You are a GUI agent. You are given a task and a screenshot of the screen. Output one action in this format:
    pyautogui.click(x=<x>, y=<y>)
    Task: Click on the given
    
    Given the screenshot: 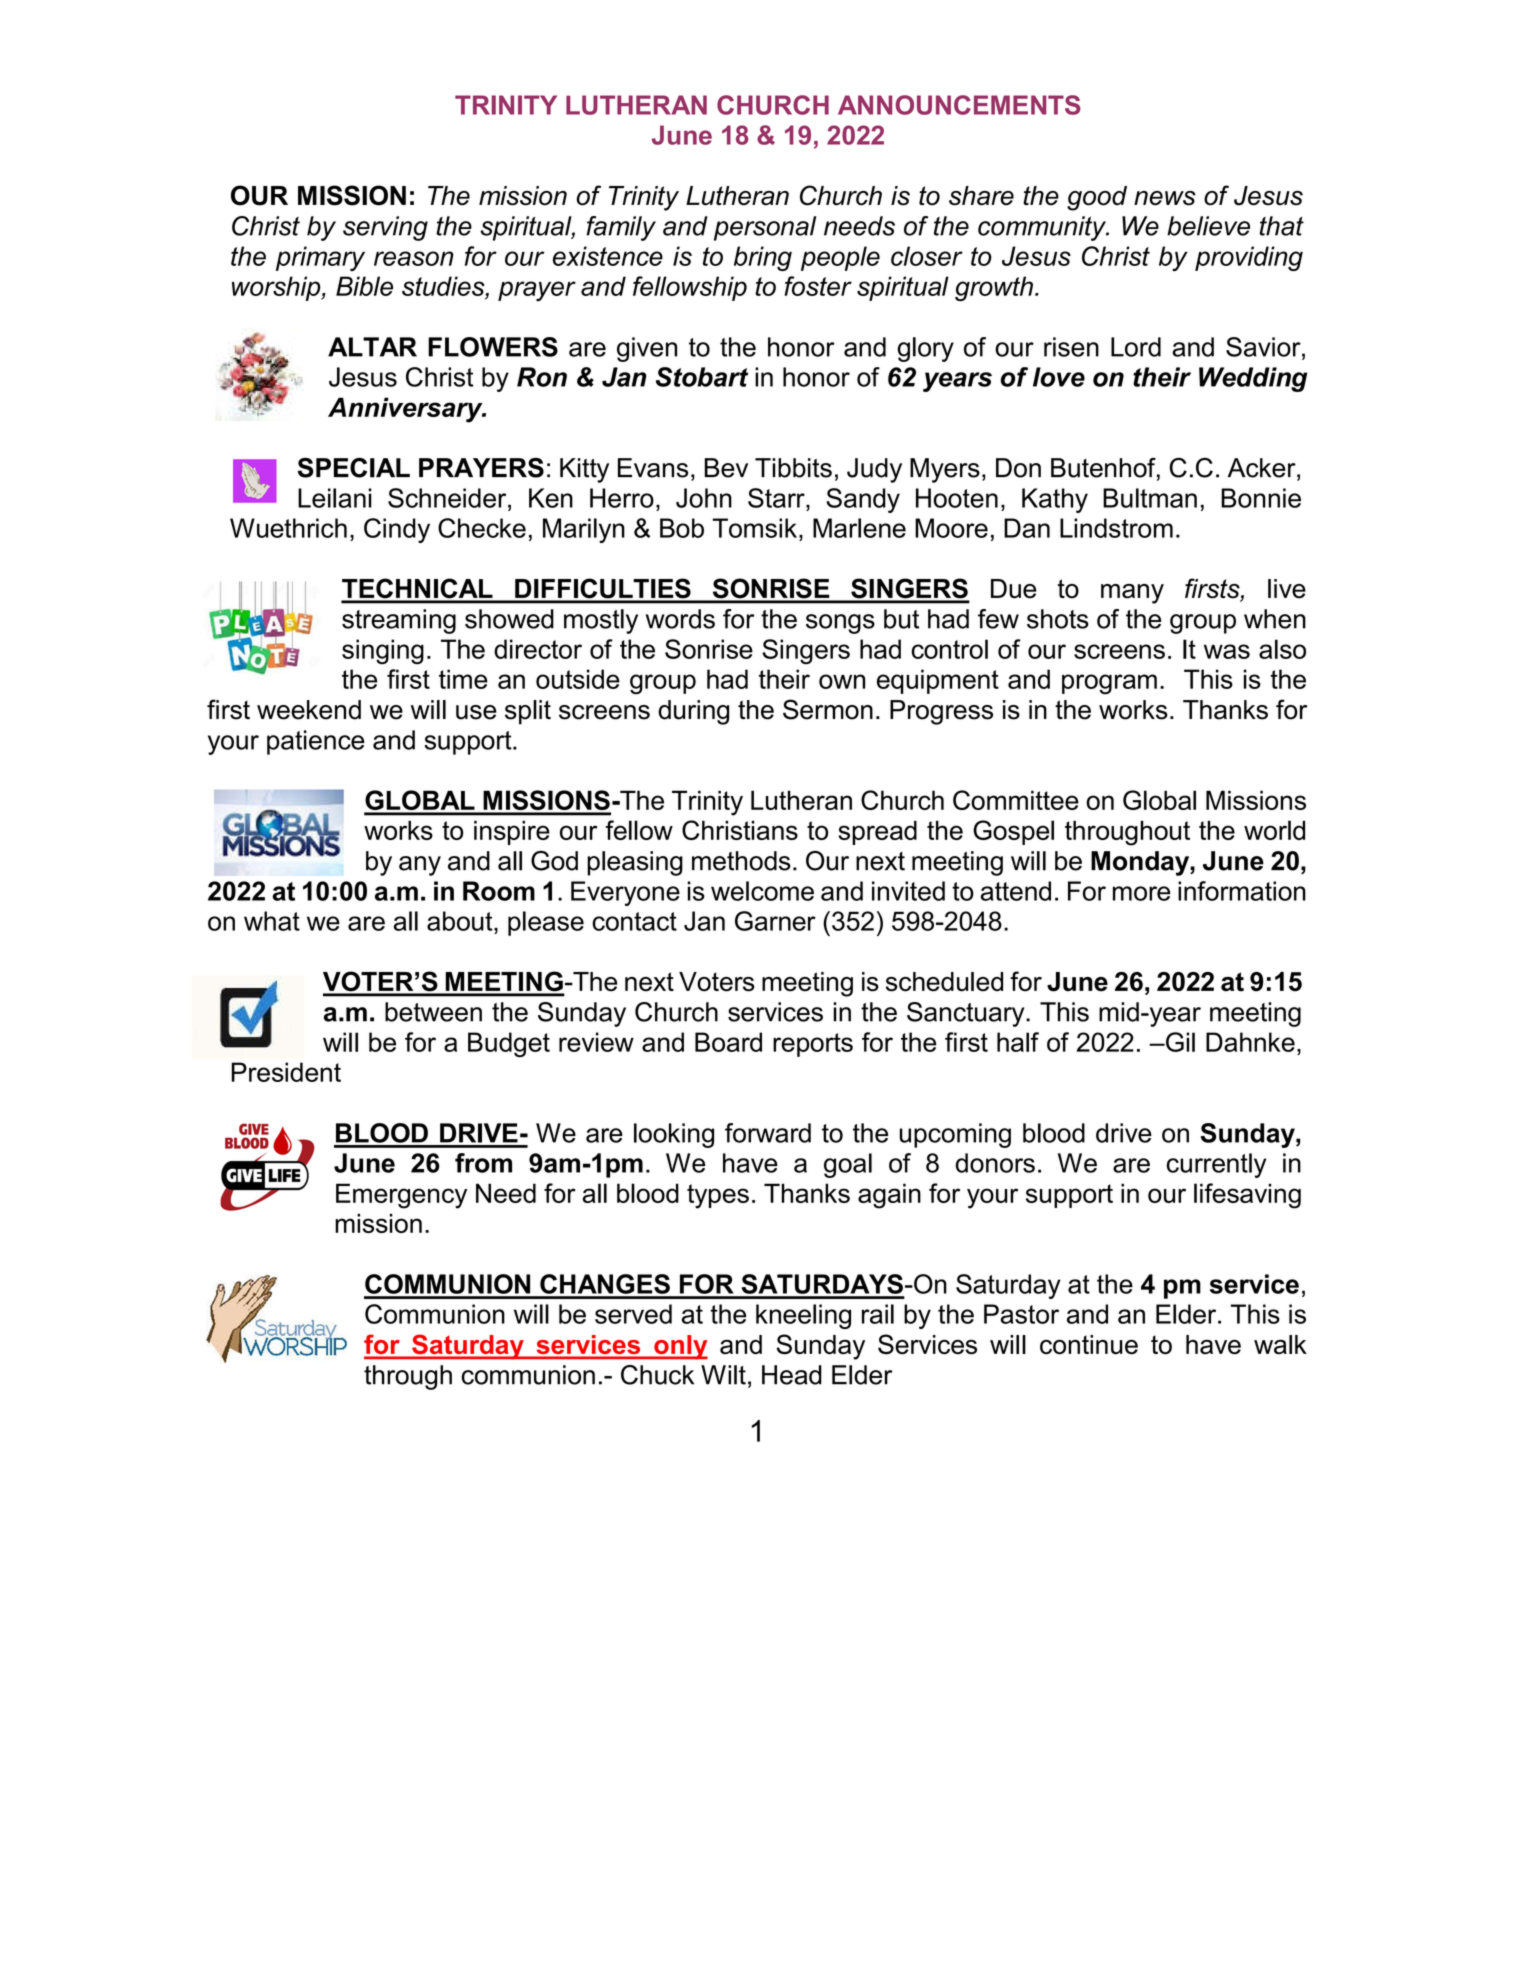 What is the action you would take?
    pyautogui.click(x=647, y=349)
